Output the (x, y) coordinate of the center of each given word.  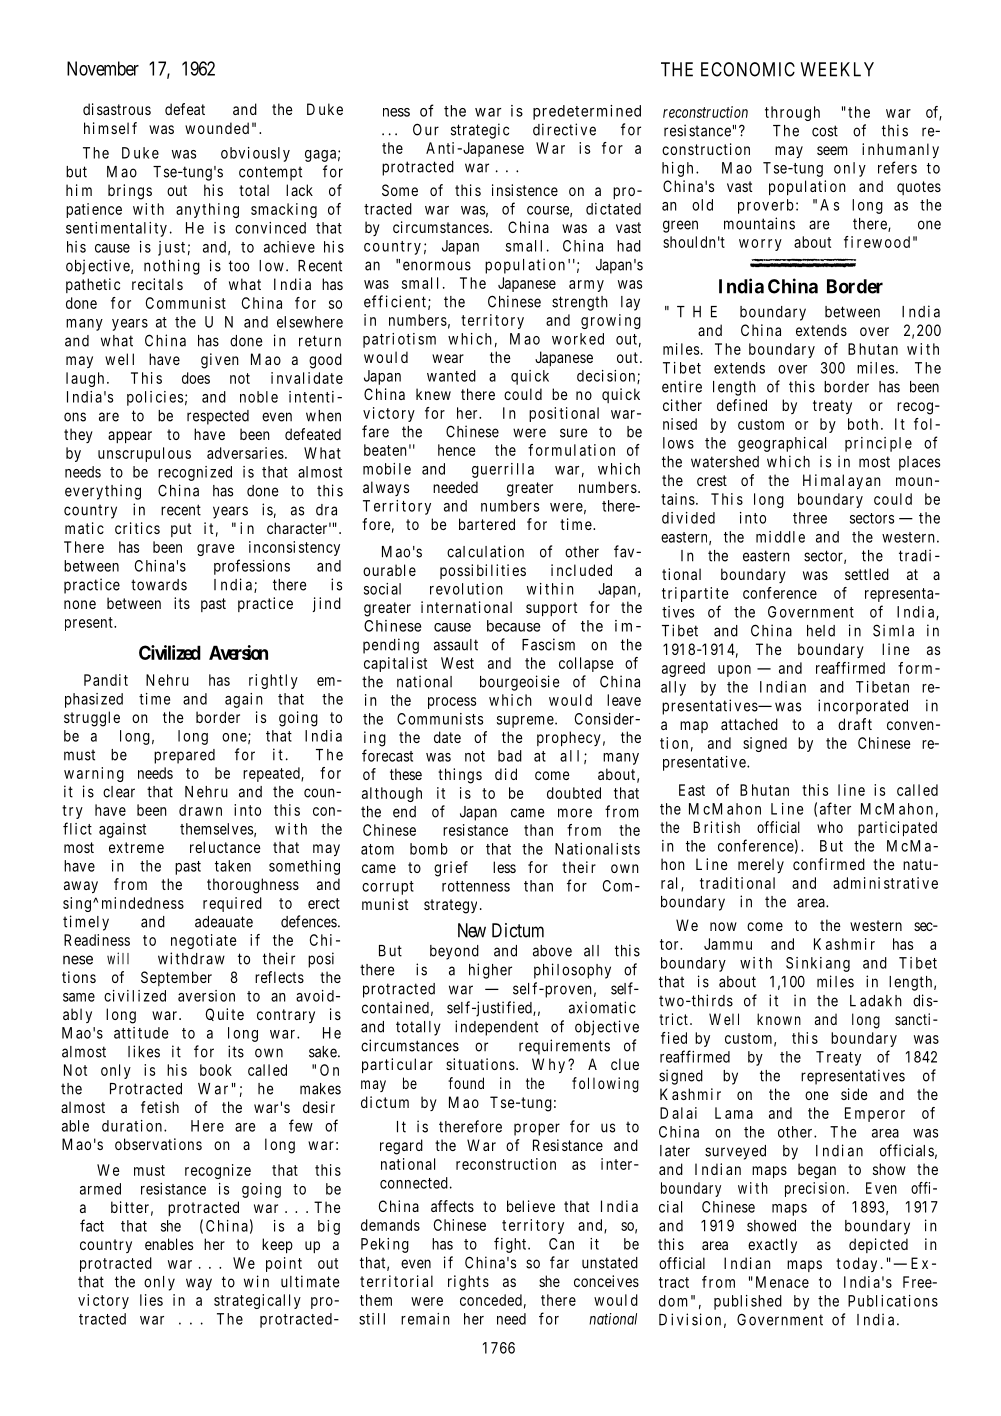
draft (855, 724)
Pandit (106, 680)
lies (151, 1300)
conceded (491, 1300)
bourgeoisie (519, 683)
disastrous (117, 109)
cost (825, 131)
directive (564, 129)
